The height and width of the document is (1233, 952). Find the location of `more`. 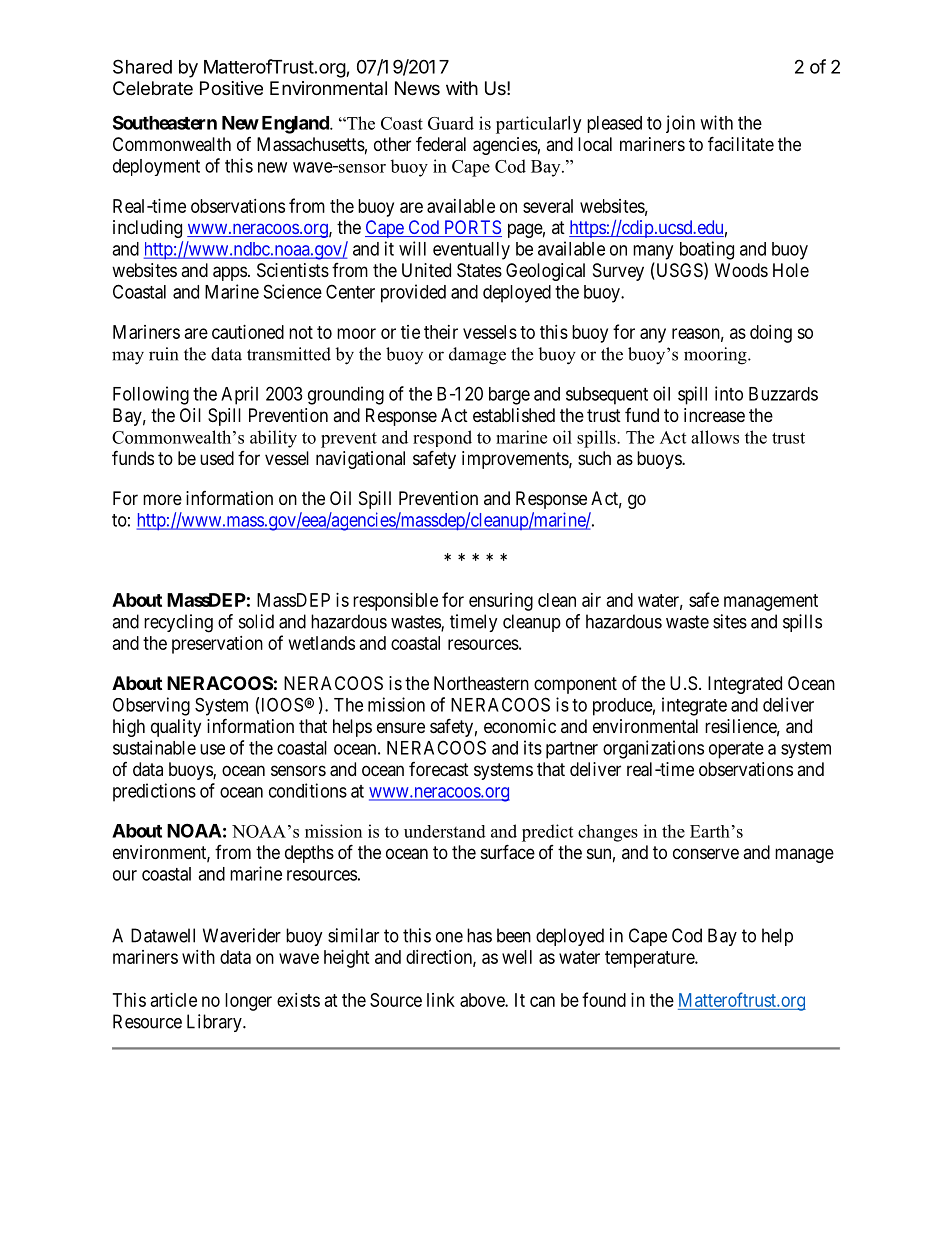

more is located at coordinates (162, 499).
